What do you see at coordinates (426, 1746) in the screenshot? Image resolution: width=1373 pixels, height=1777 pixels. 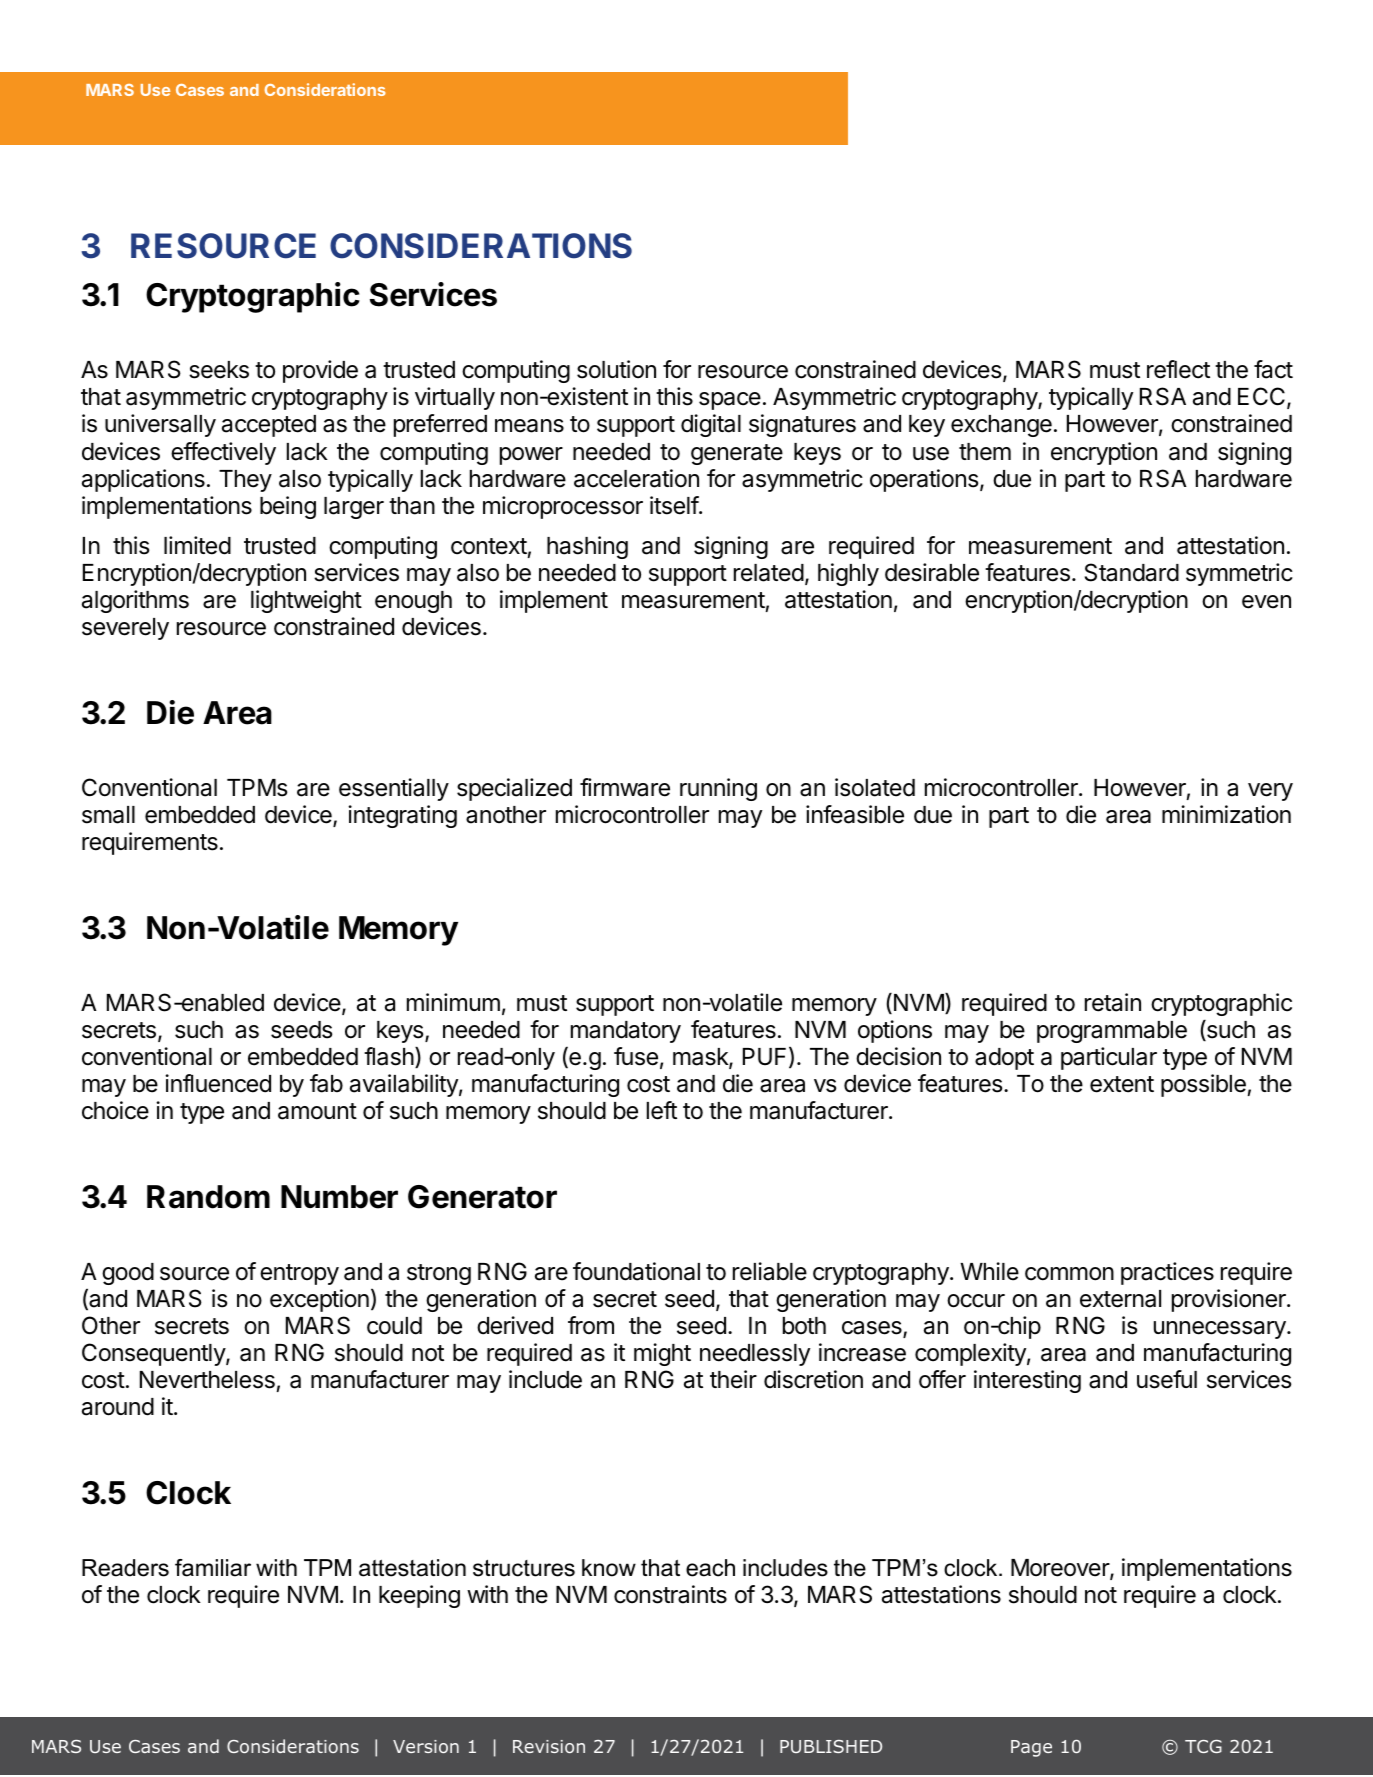 I see `Version` at bounding box center [426, 1746].
